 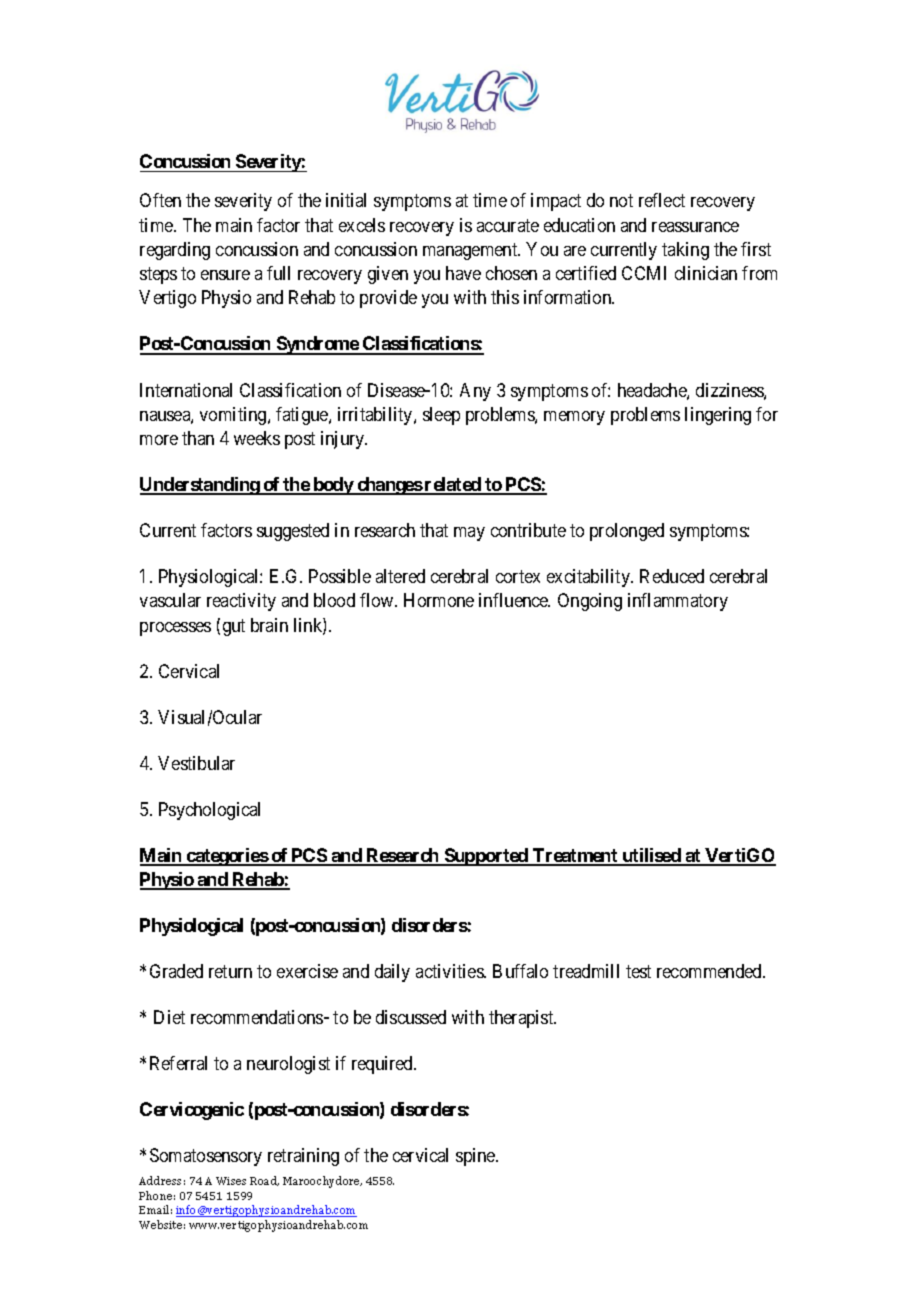 I want to click on Somatosensory, so click(x=206, y=1157).
